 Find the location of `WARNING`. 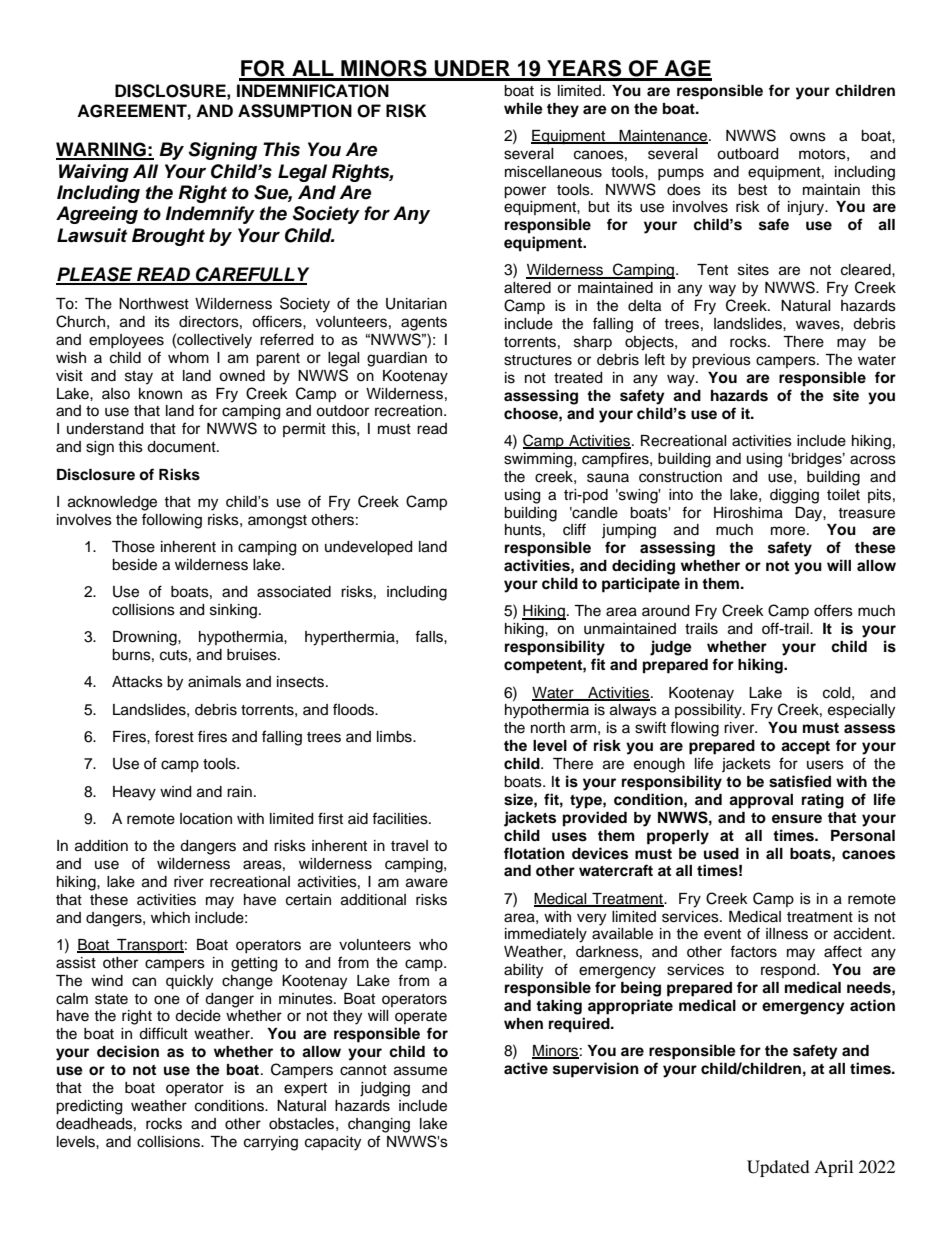

WARNING is located at coordinates (102, 150).
